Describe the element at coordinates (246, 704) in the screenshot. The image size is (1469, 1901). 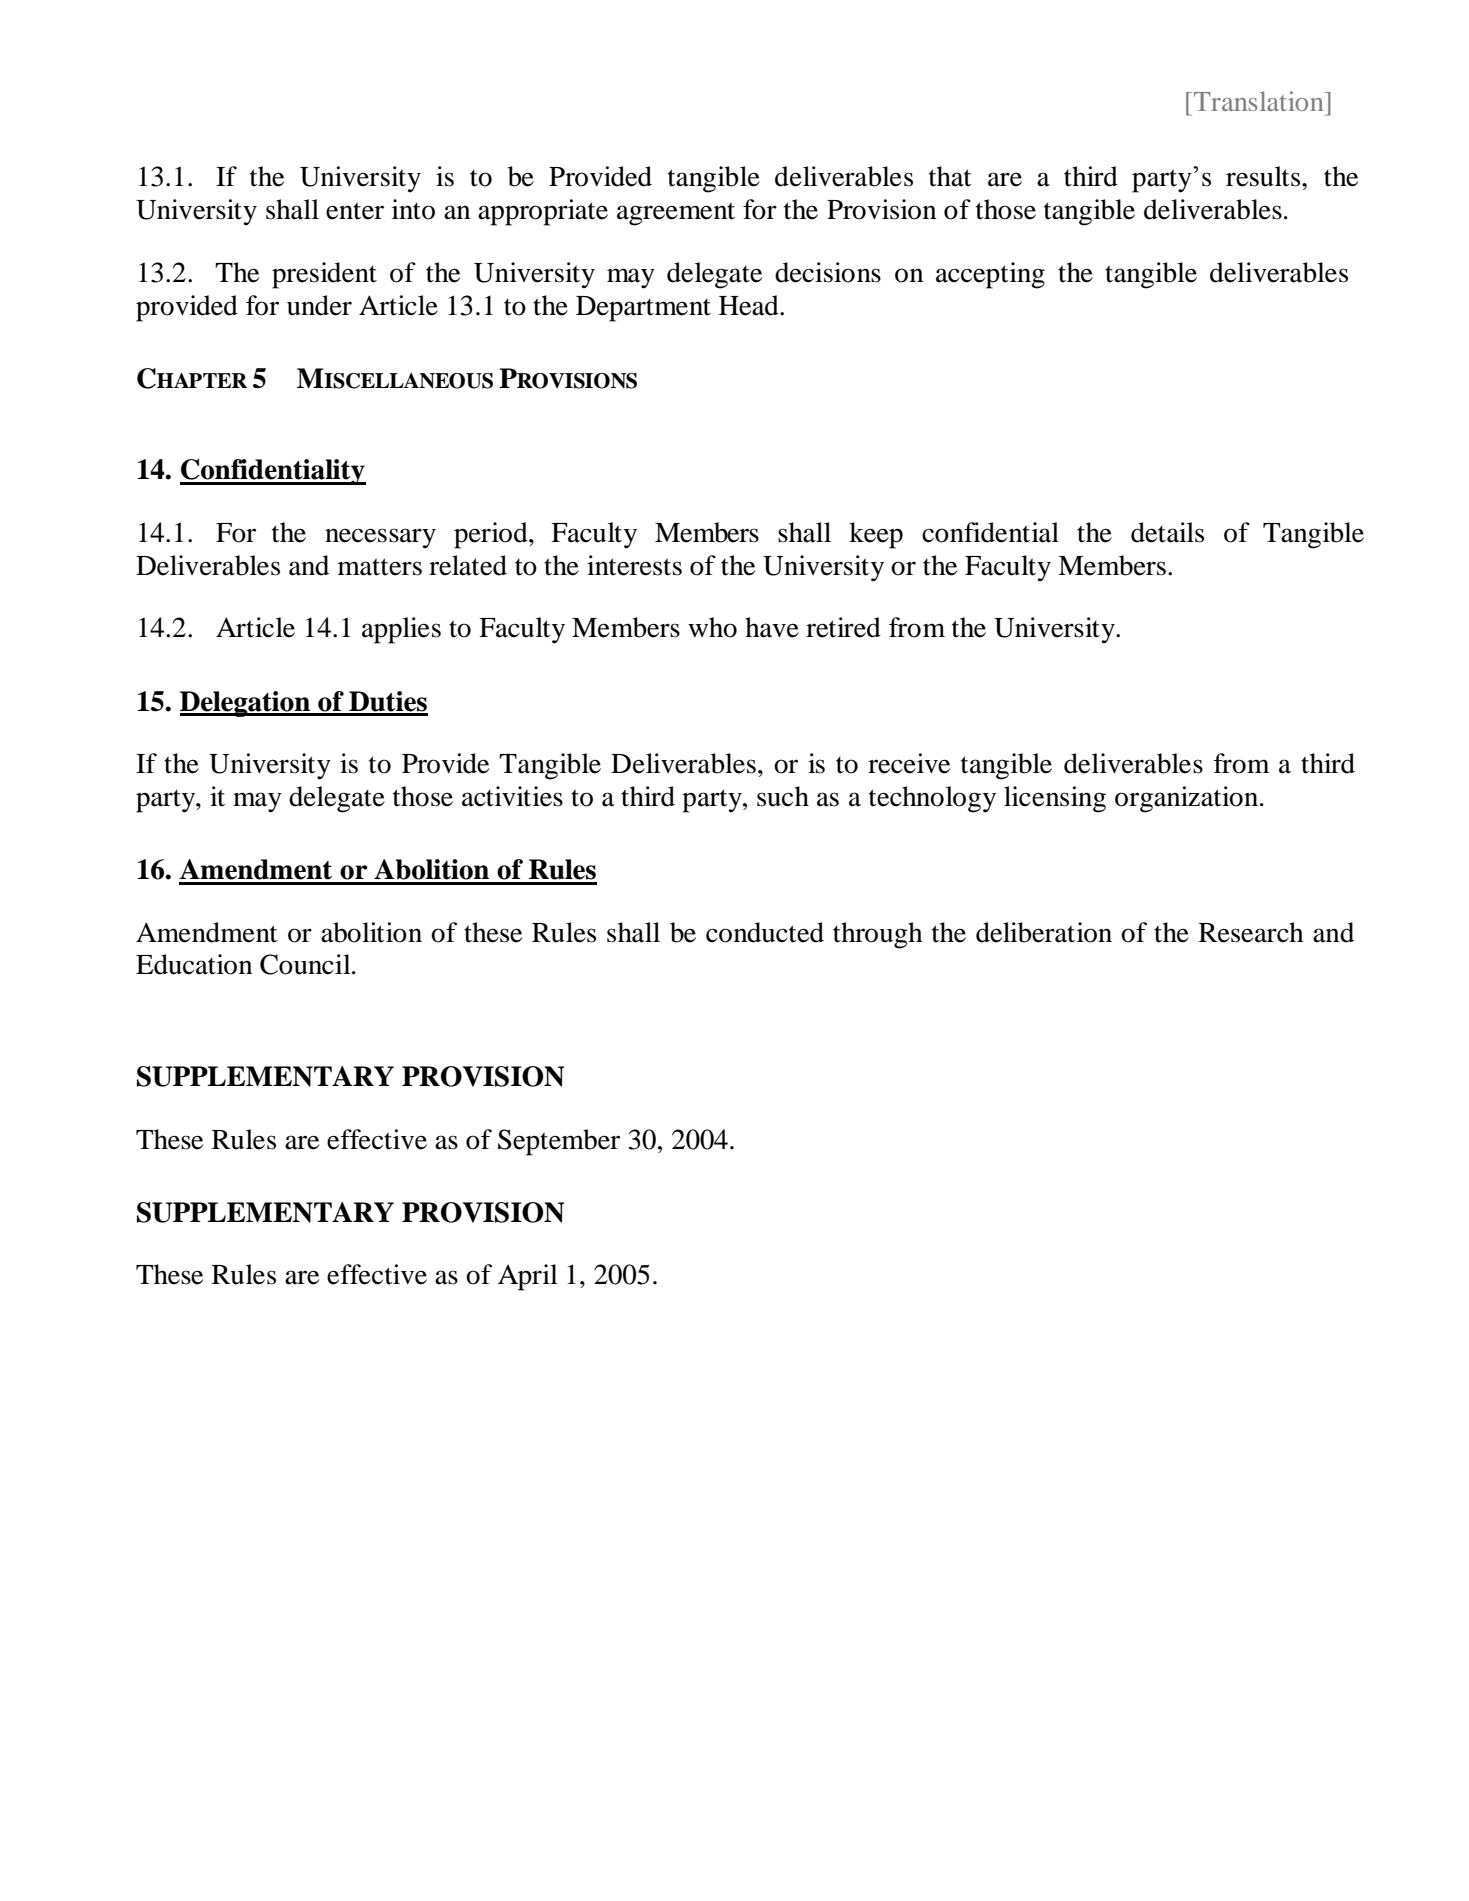
I see `Delegation` at that location.
